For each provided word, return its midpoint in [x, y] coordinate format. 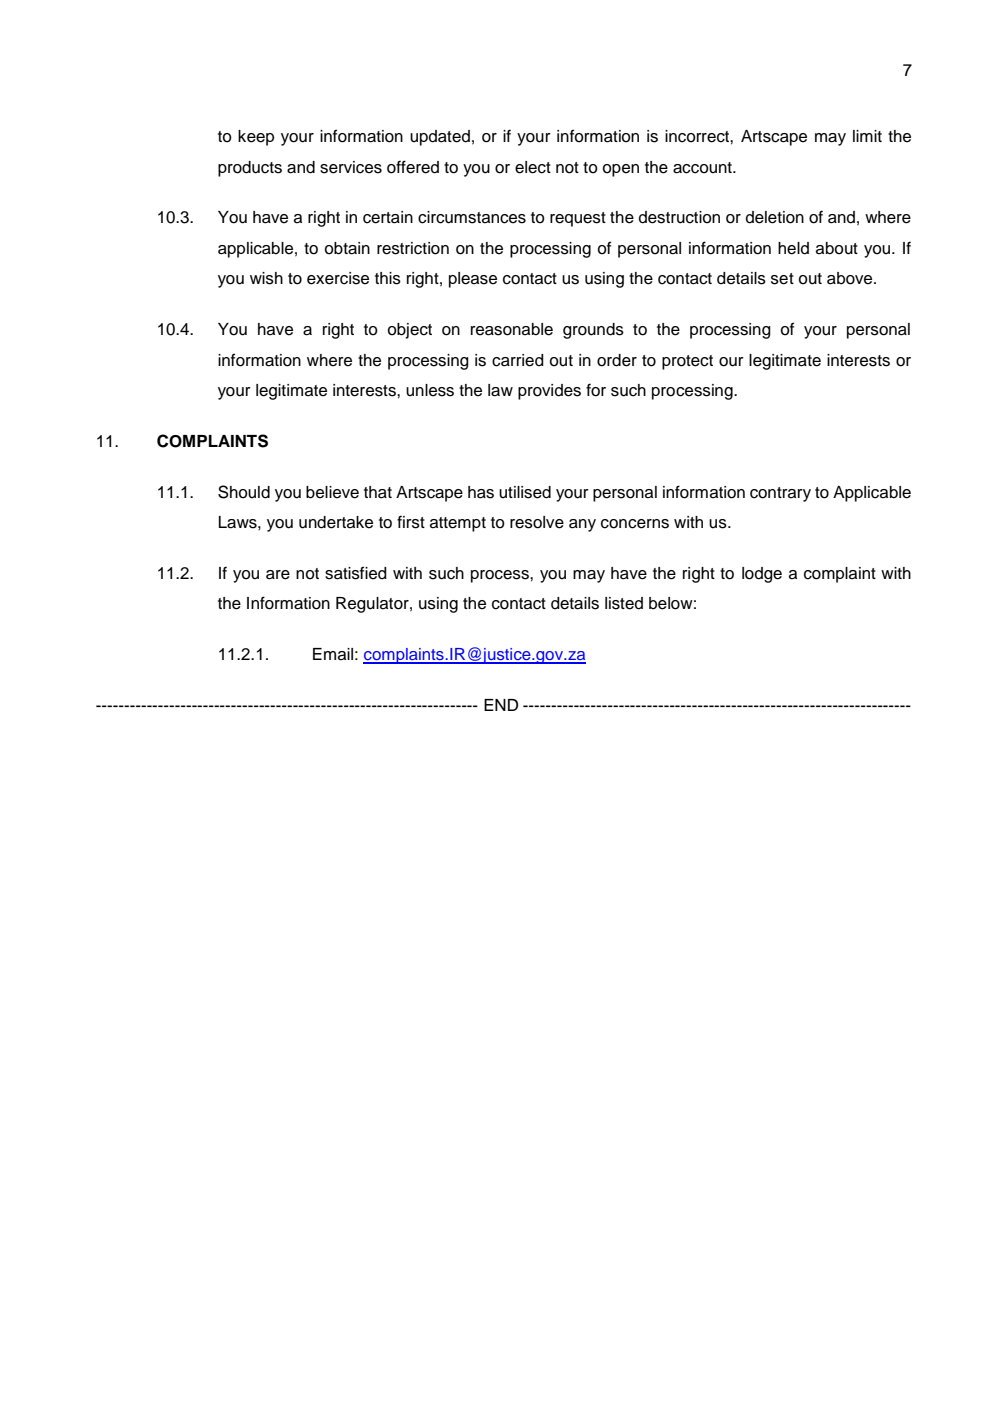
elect [533, 167]
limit [867, 136]
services [351, 167]
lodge [762, 575]
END [501, 705]
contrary [780, 494]
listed [624, 603]
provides [549, 392]
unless [430, 390]
